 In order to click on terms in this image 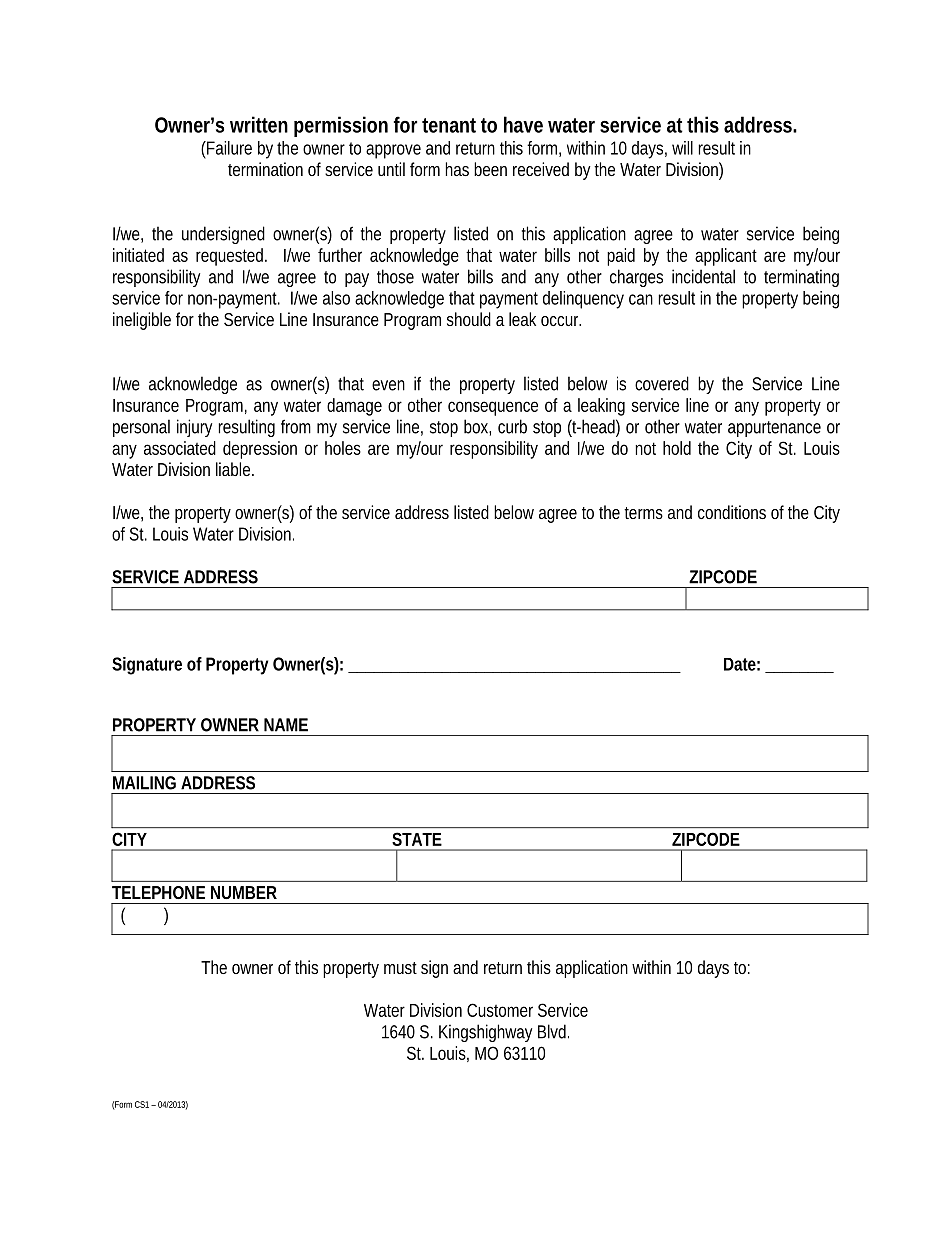, I will do `click(643, 513)`.
